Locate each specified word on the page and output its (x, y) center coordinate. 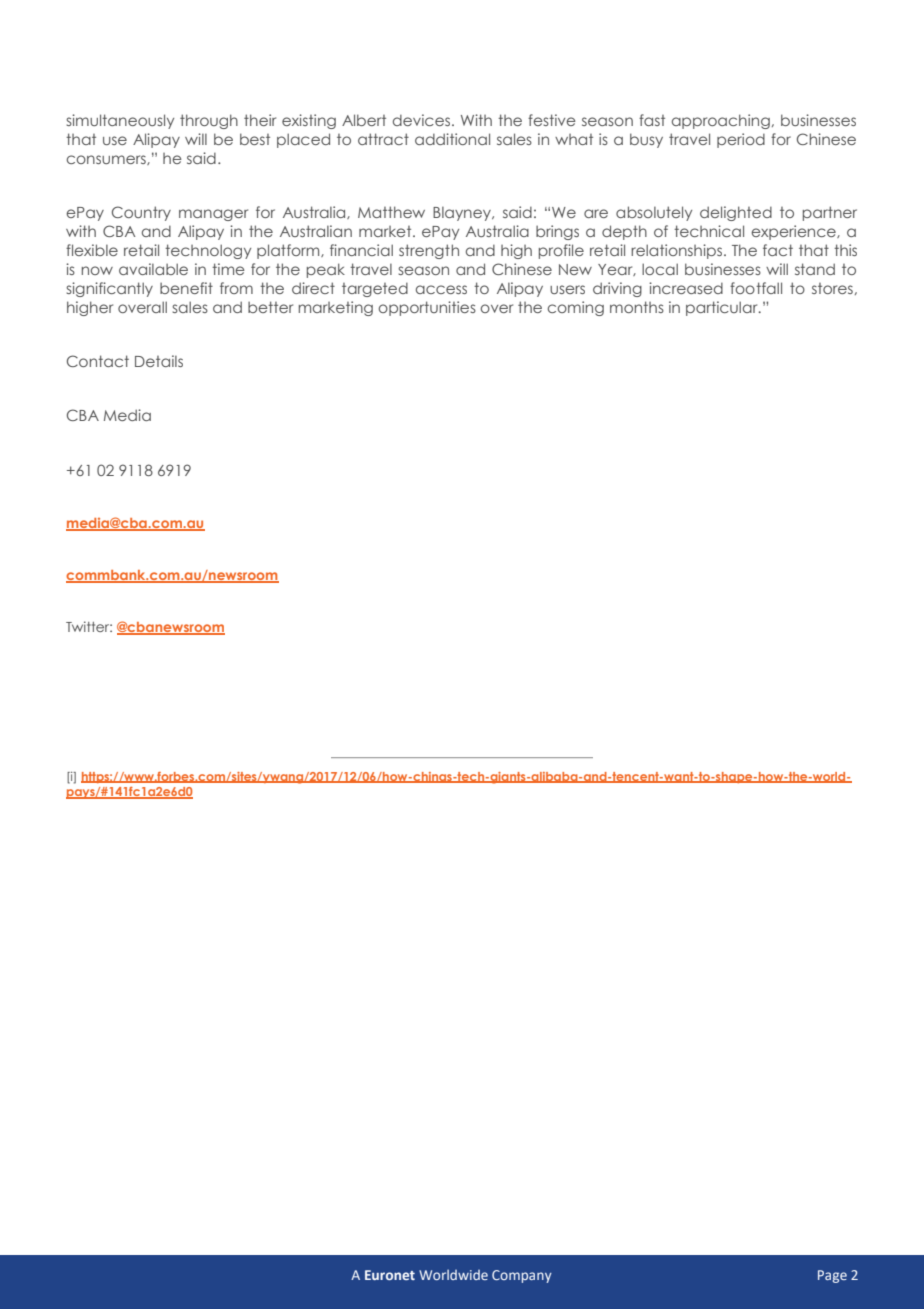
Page (832, 1276)
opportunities (427, 308)
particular (723, 308)
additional (452, 139)
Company (522, 1276)
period (741, 140)
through (209, 121)
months (637, 307)
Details (159, 361)
